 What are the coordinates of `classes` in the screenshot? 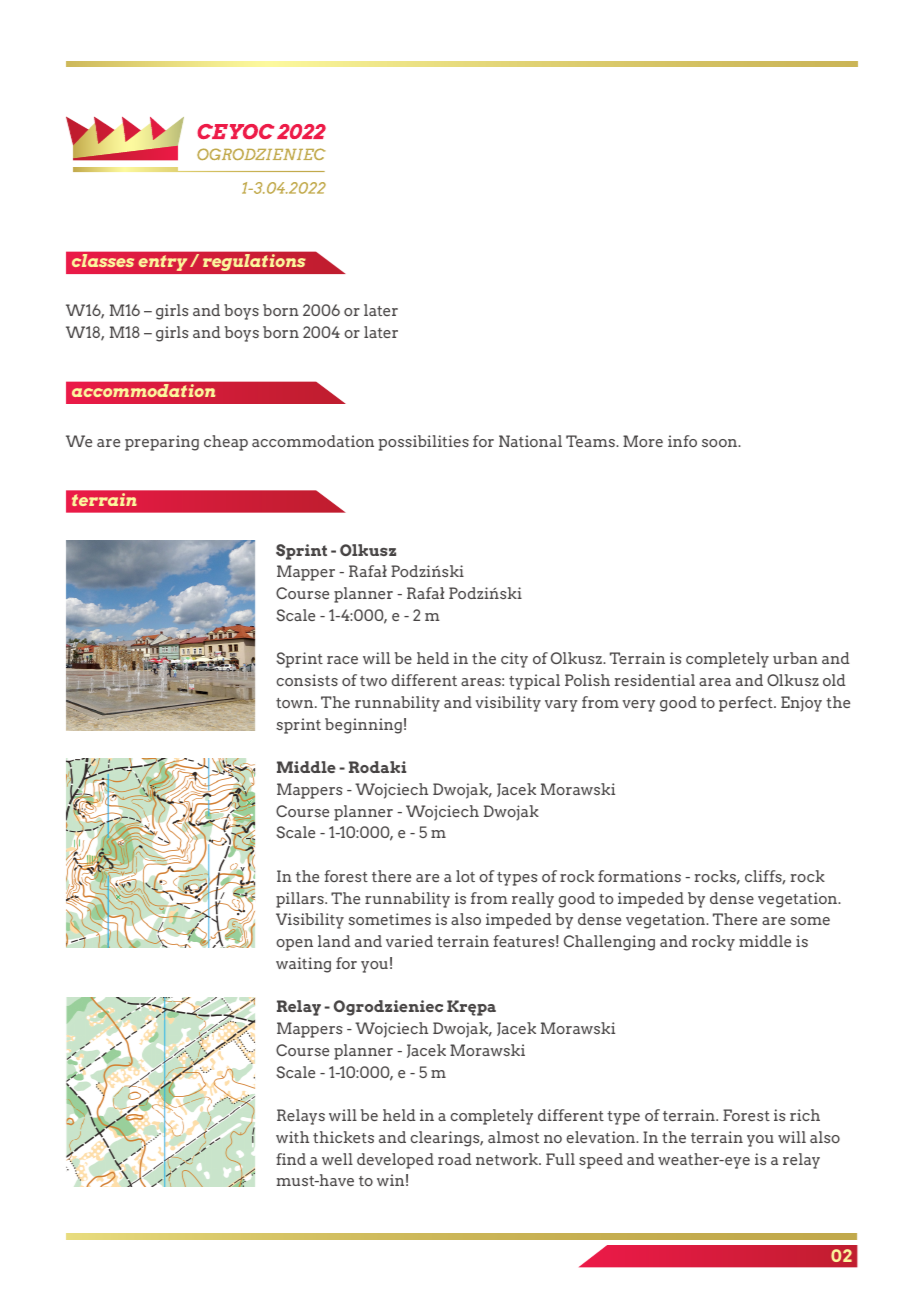 It's located at (103, 260).
